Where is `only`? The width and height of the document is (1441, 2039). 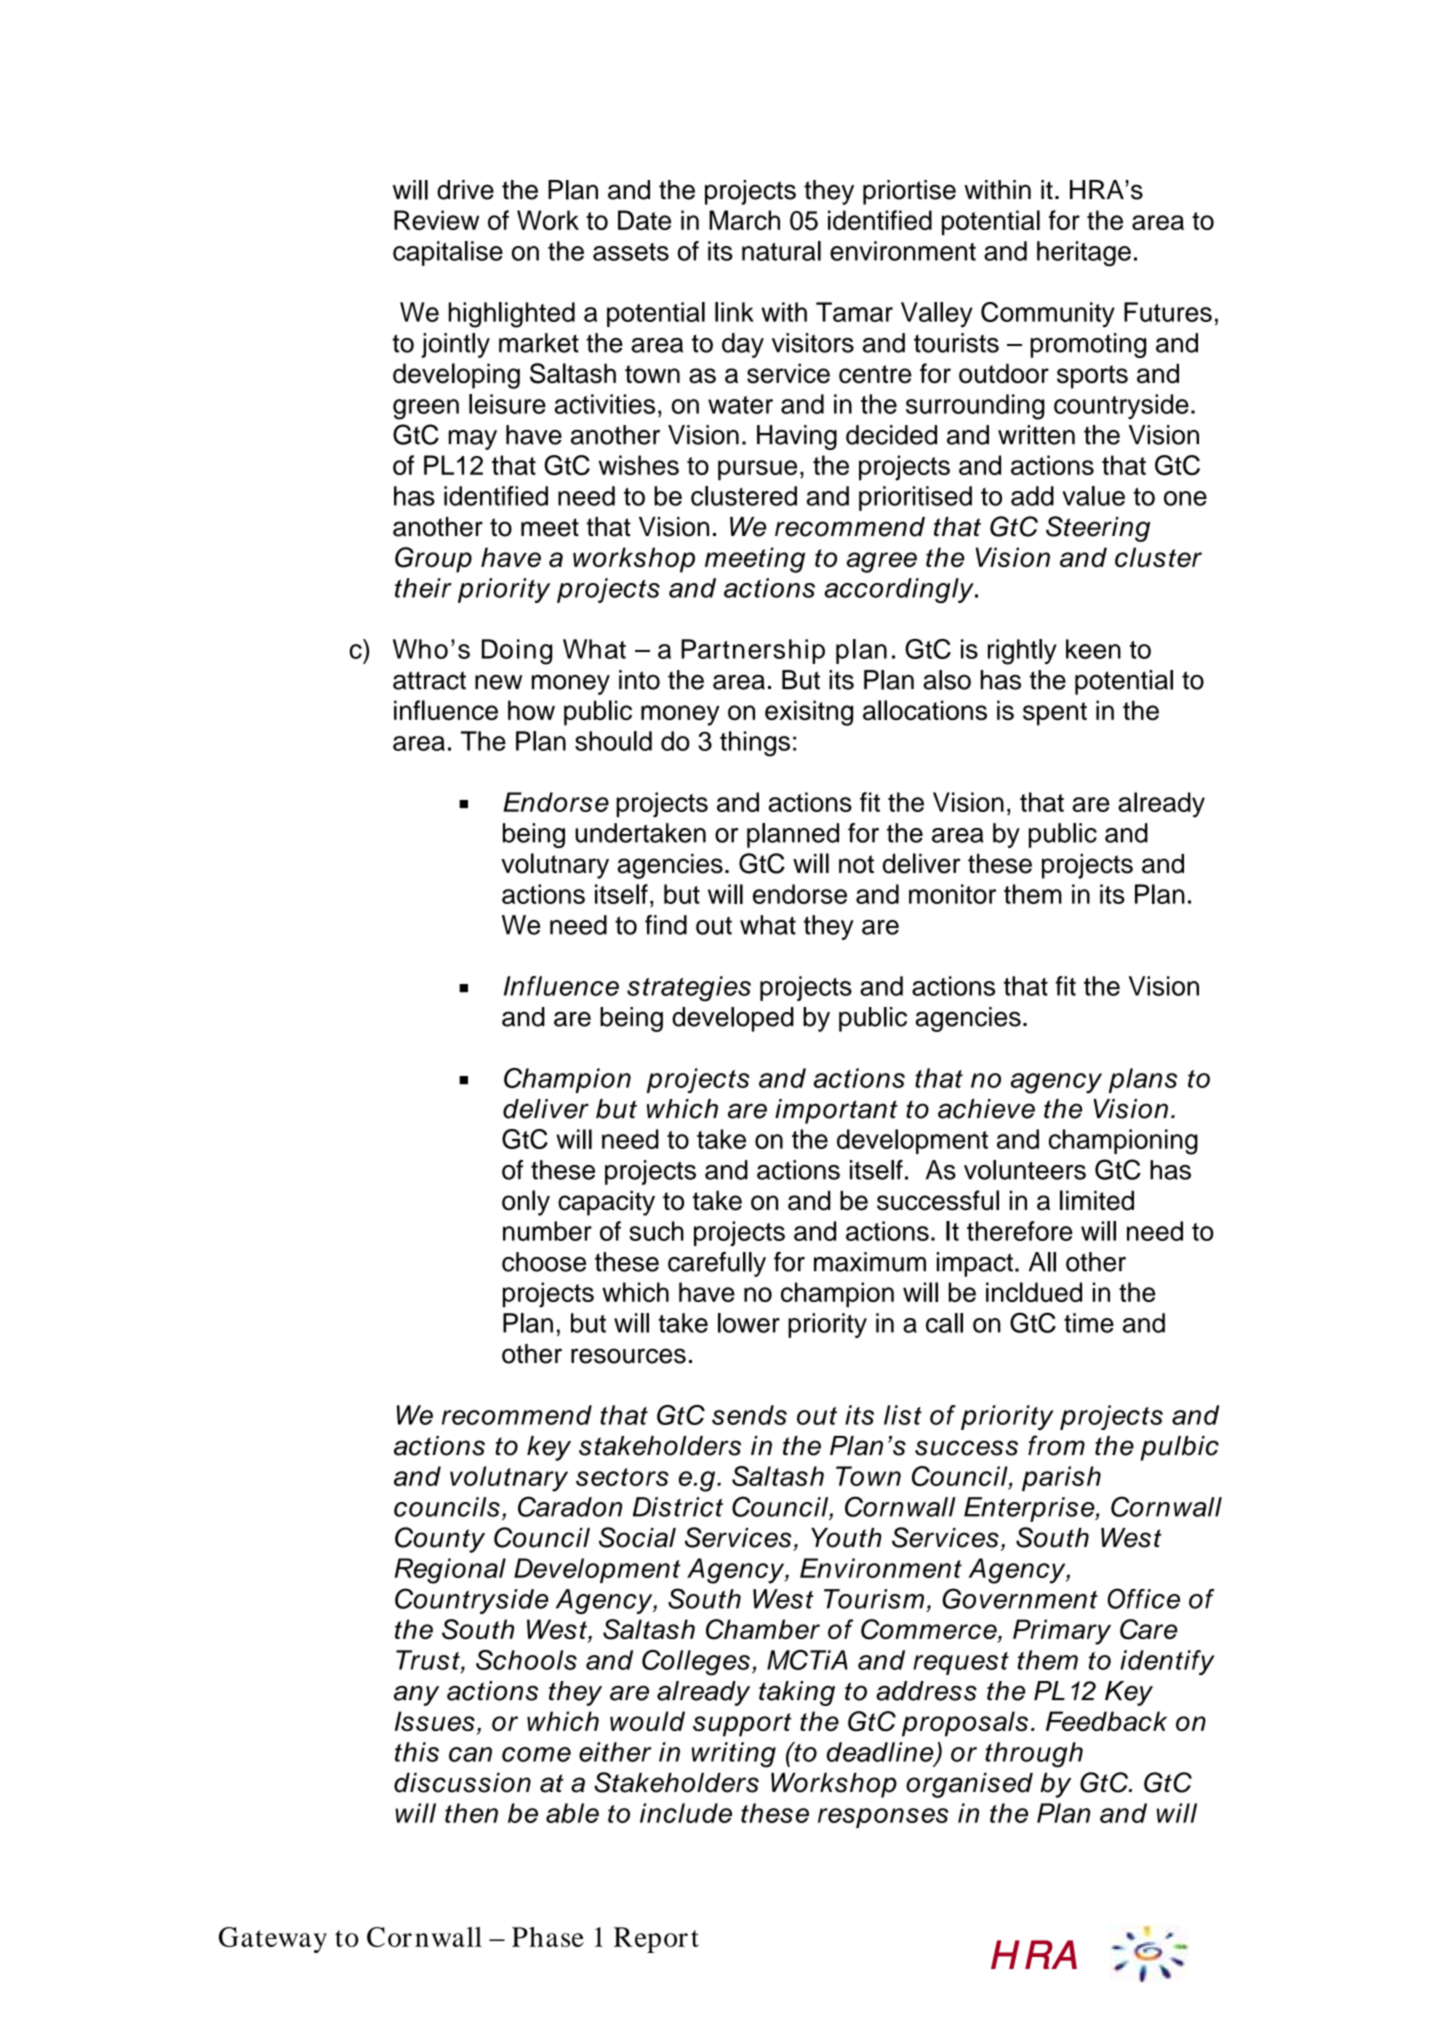 only is located at coordinates (526, 1203).
